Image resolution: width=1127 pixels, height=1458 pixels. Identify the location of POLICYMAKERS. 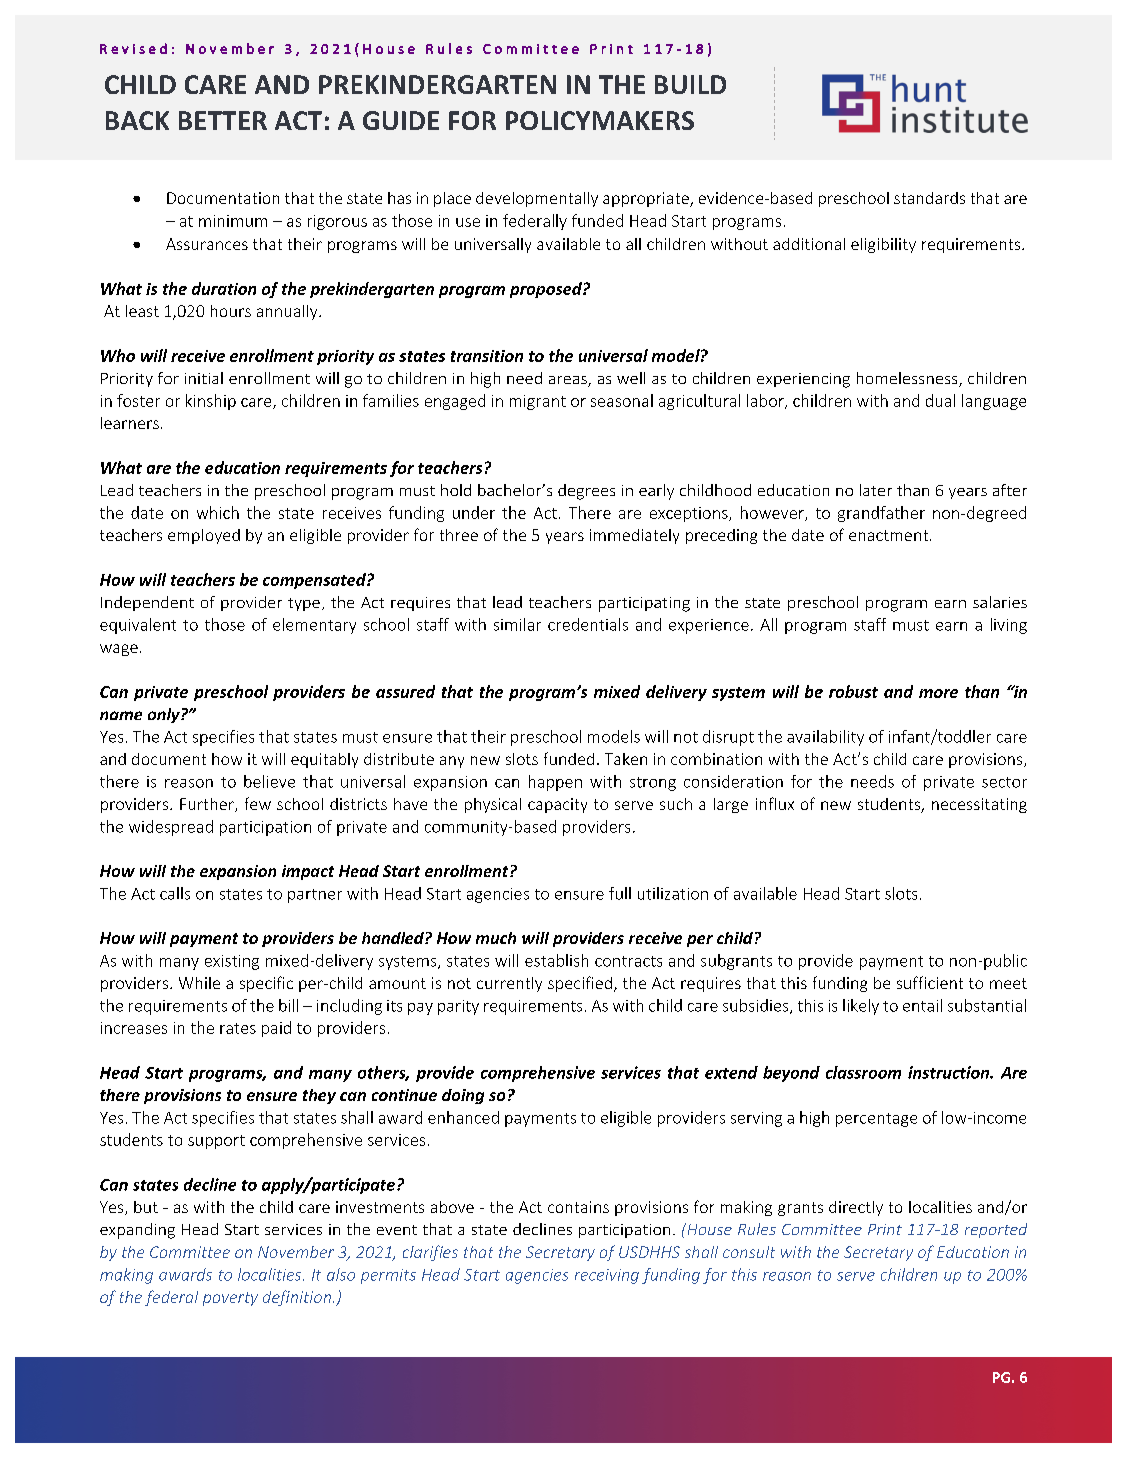
(600, 120).
